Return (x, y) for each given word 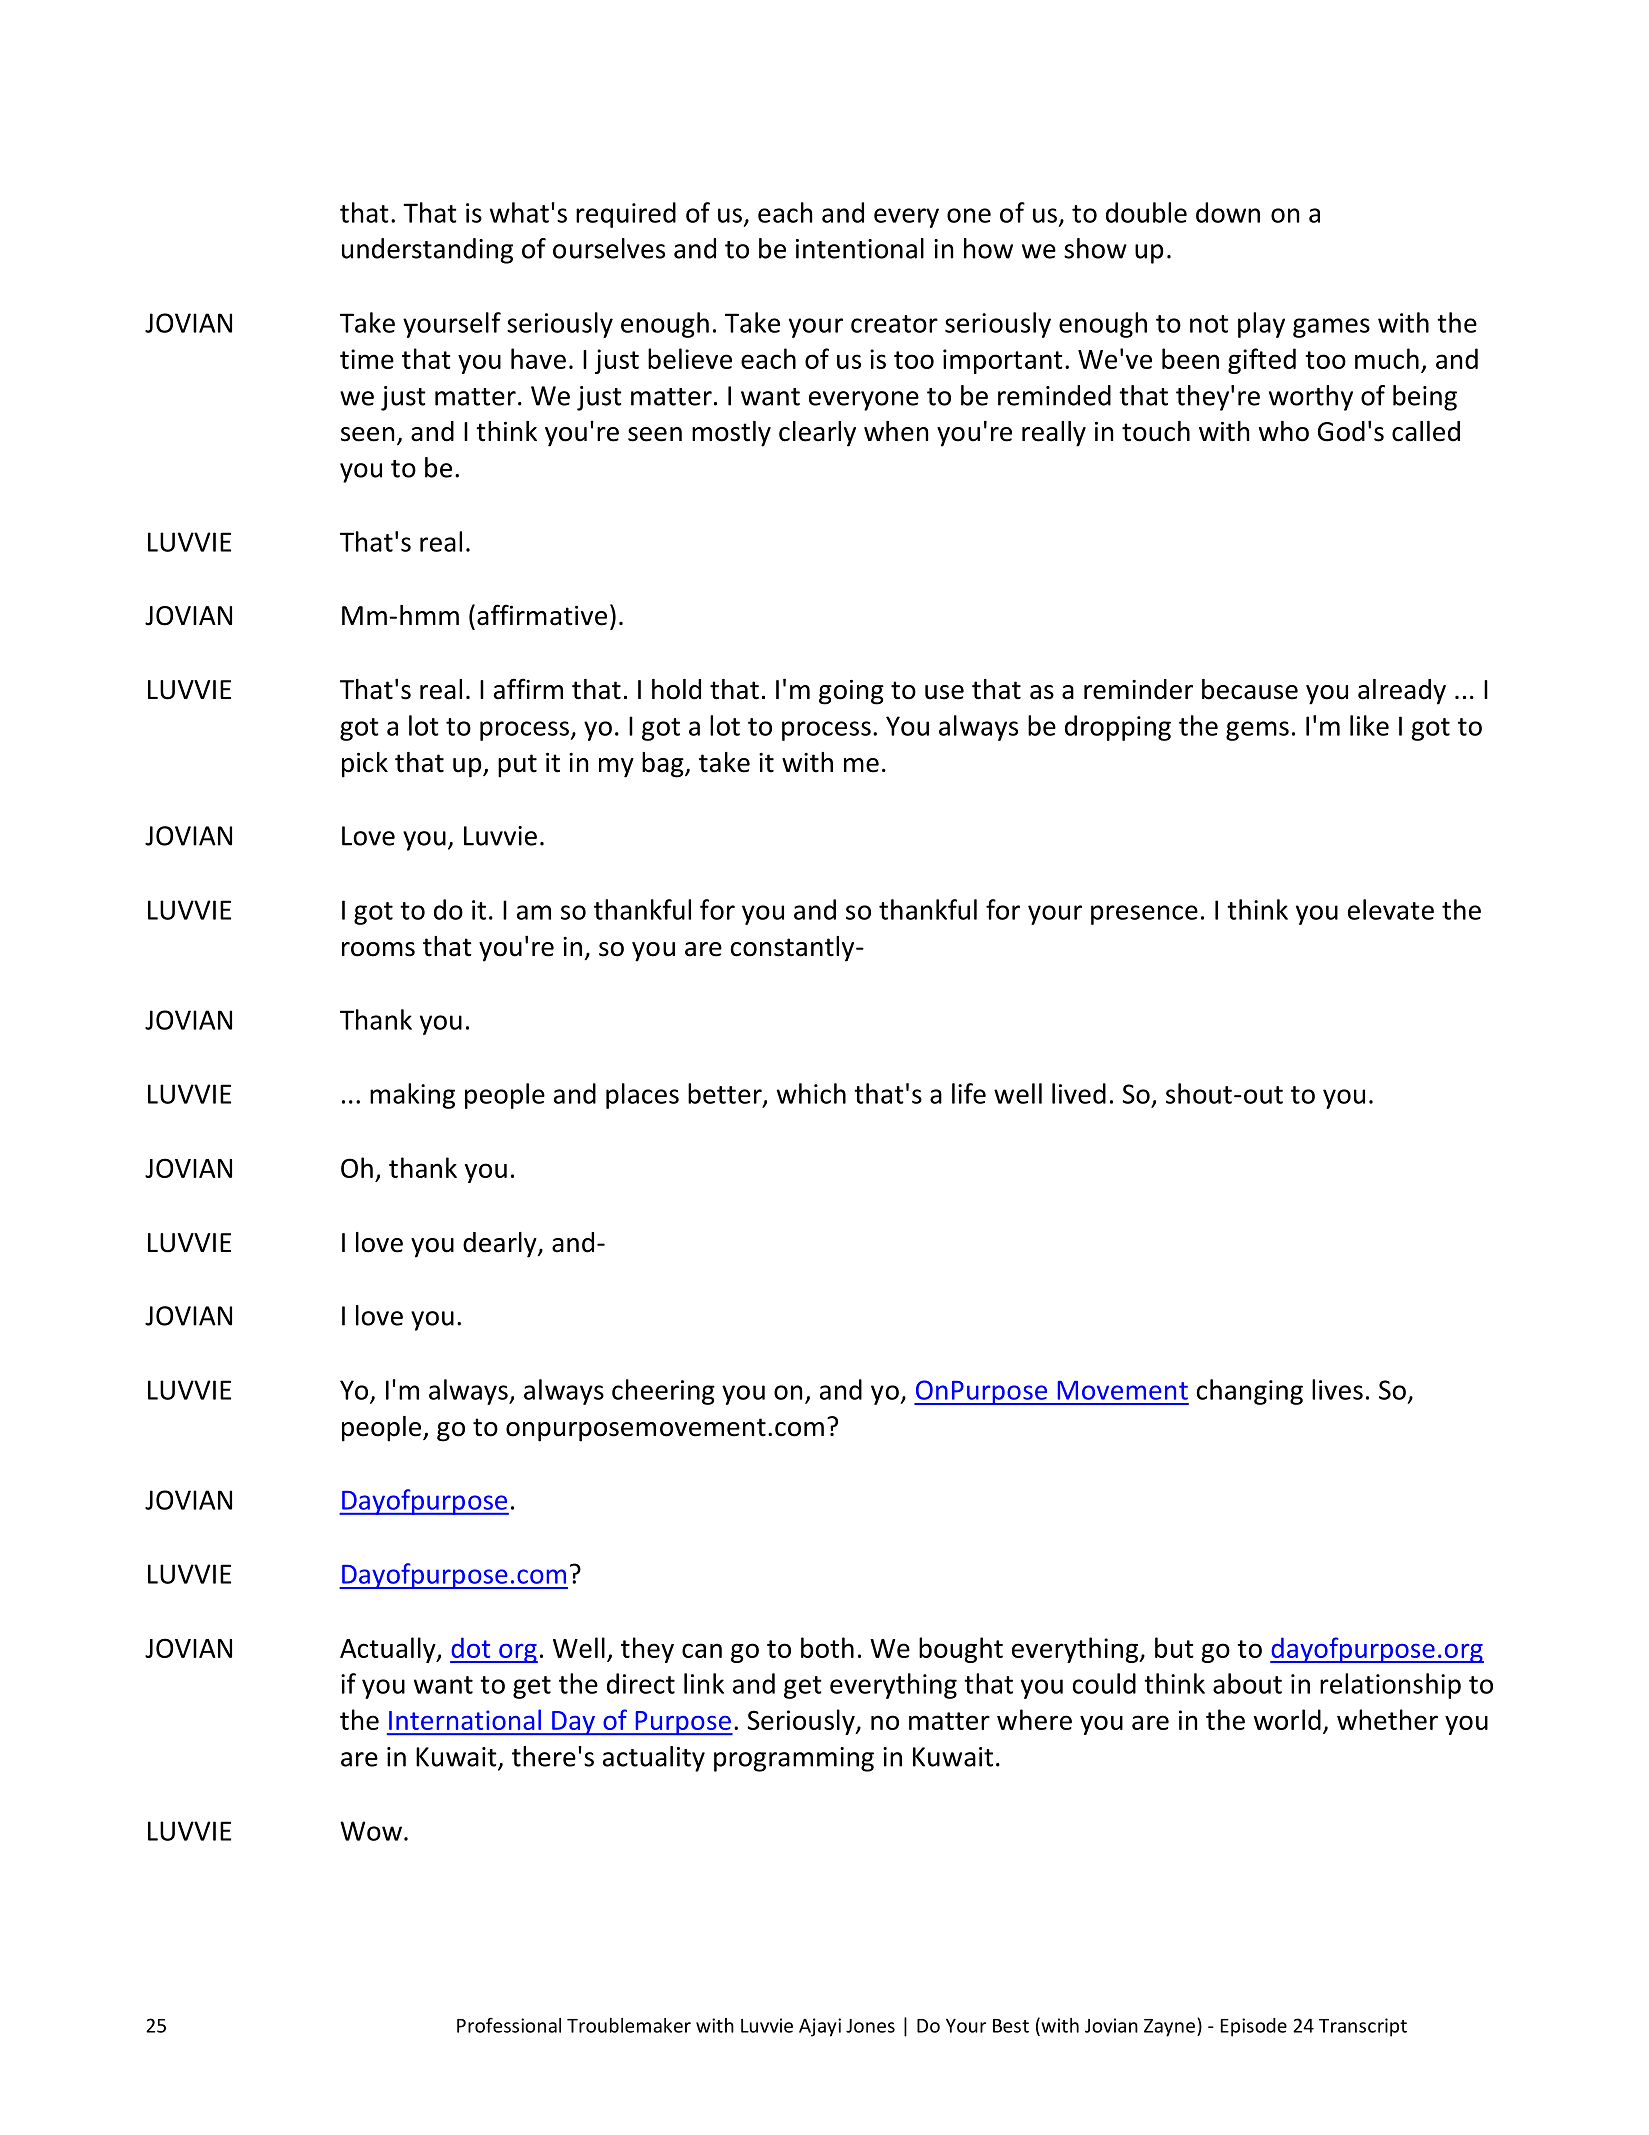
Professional (509, 2025)
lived (1079, 1093)
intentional (860, 248)
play (1261, 325)
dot (470, 1647)
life (969, 1093)
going (851, 692)
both (827, 1647)
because (1250, 689)
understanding (427, 251)
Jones (870, 2026)
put (517, 766)
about (1247, 1683)
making (412, 1096)
